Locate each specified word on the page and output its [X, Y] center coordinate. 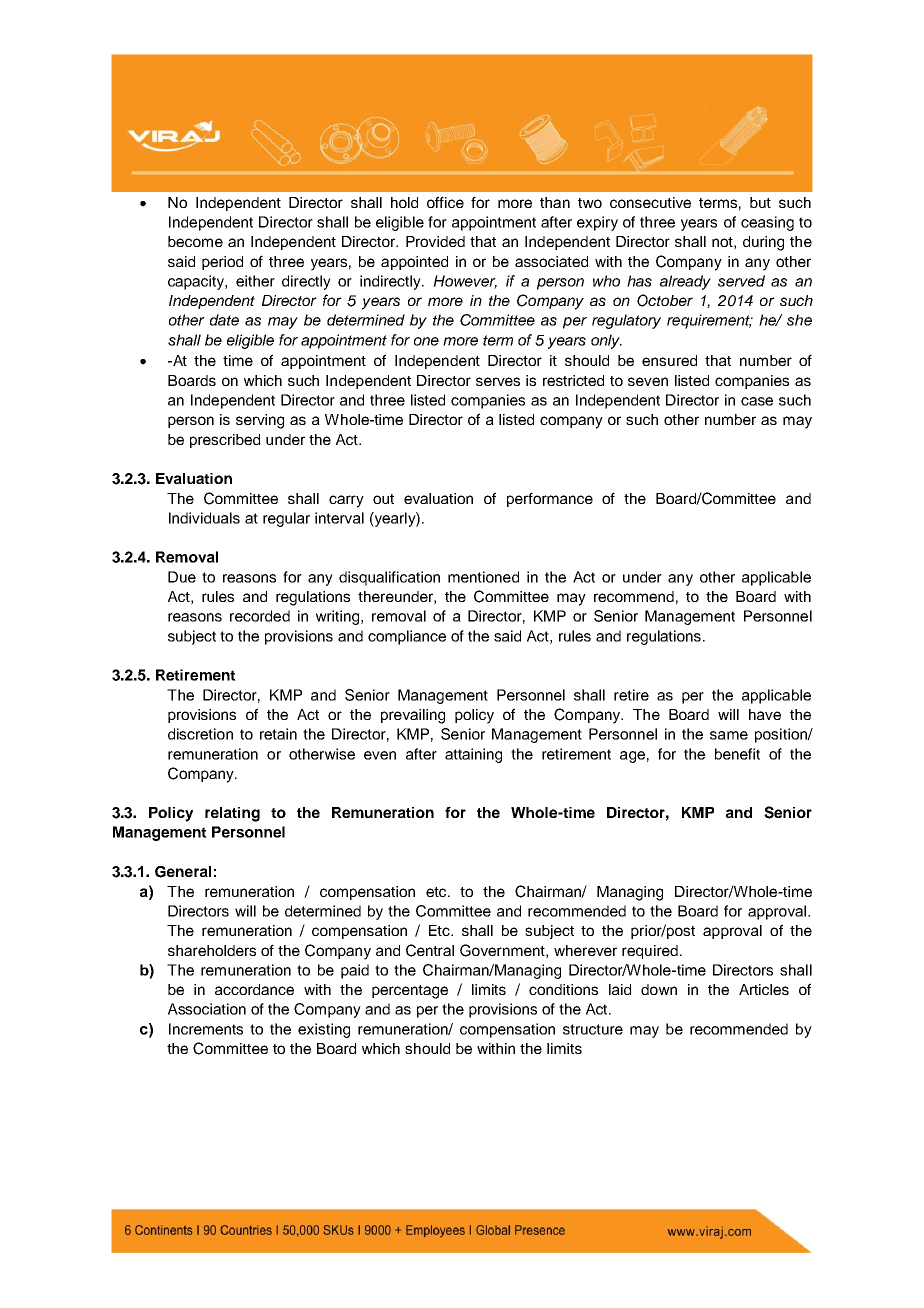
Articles [764, 989]
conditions [563, 989]
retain [278, 734]
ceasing [767, 223]
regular [286, 519]
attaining [473, 755]
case [757, 401]
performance [550, 499]
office [445, 202]
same [729, 735]
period [222, 263]
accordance [254, 989]
